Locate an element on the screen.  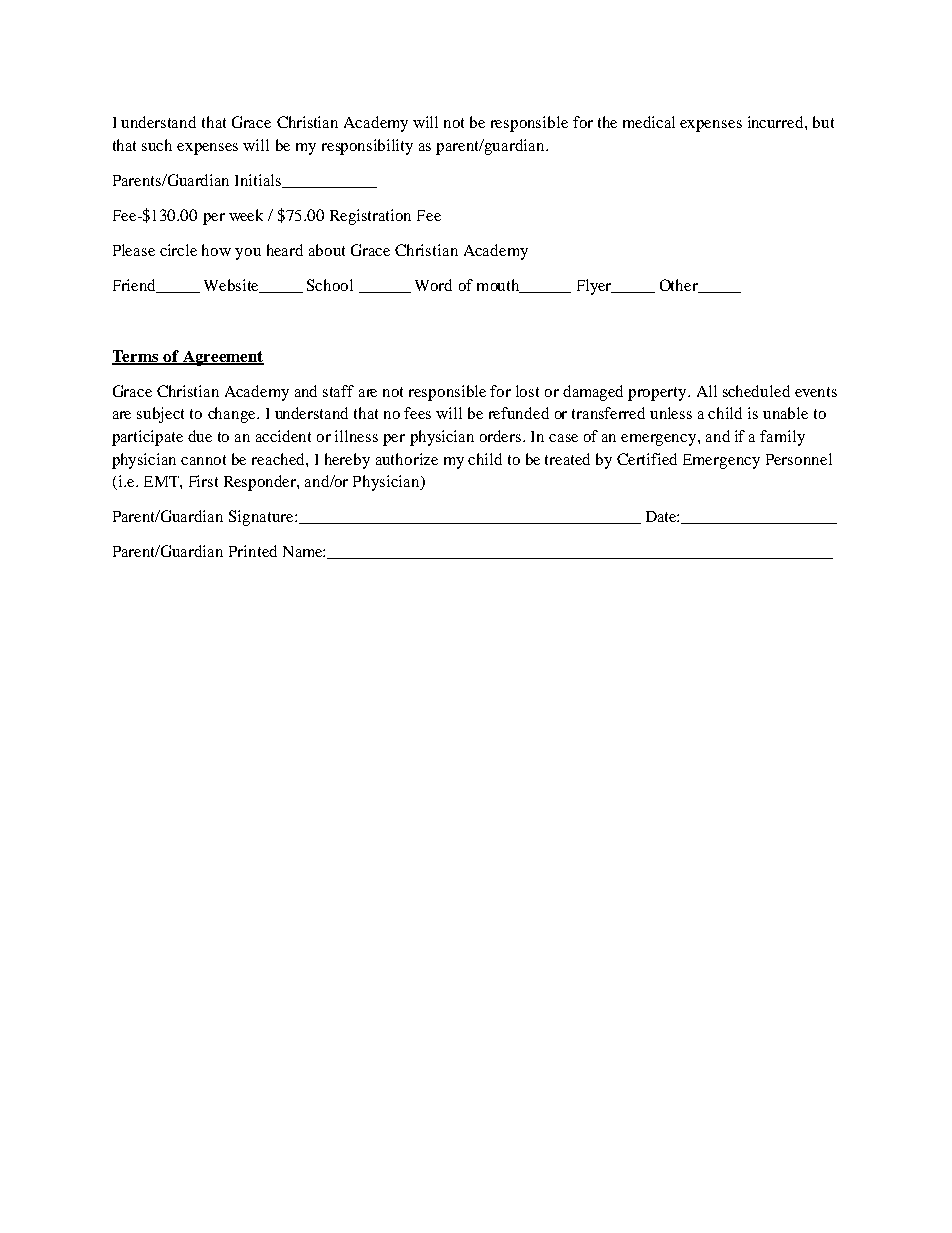
incurred is located at coordinates (777, 122).
